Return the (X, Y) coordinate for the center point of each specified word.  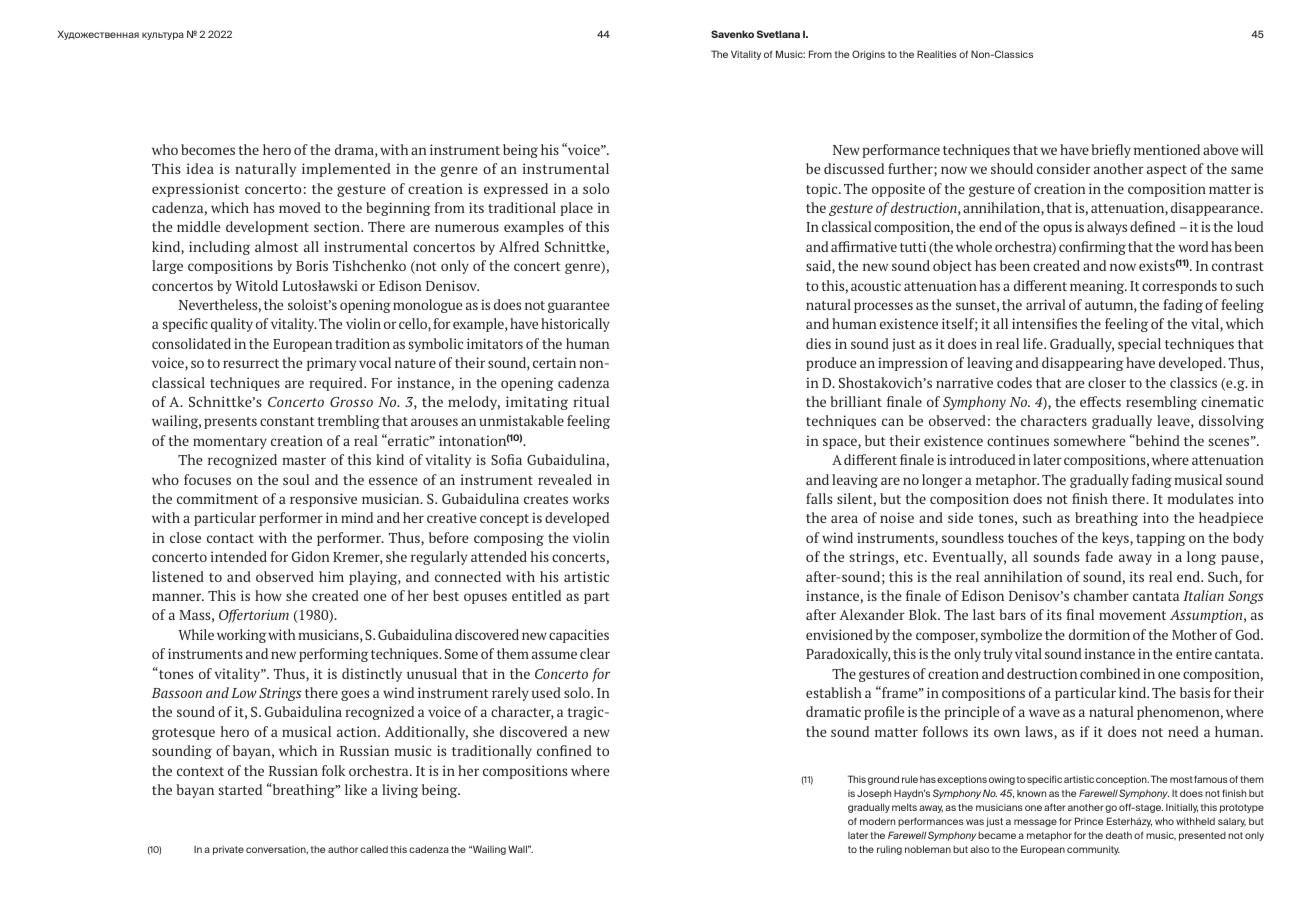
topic (823, 190)
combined (1110, 673)
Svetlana (778, 34)
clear (595, 653)
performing (333, 655)
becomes (208, 149)
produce (831, 364)
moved (300, 207)
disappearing (1083, 364)
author (343, 849)
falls (819, 498)
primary (331, 364)
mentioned (1167, 149)
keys (1116, 539)
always (1107, 228)
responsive (323, 500)
